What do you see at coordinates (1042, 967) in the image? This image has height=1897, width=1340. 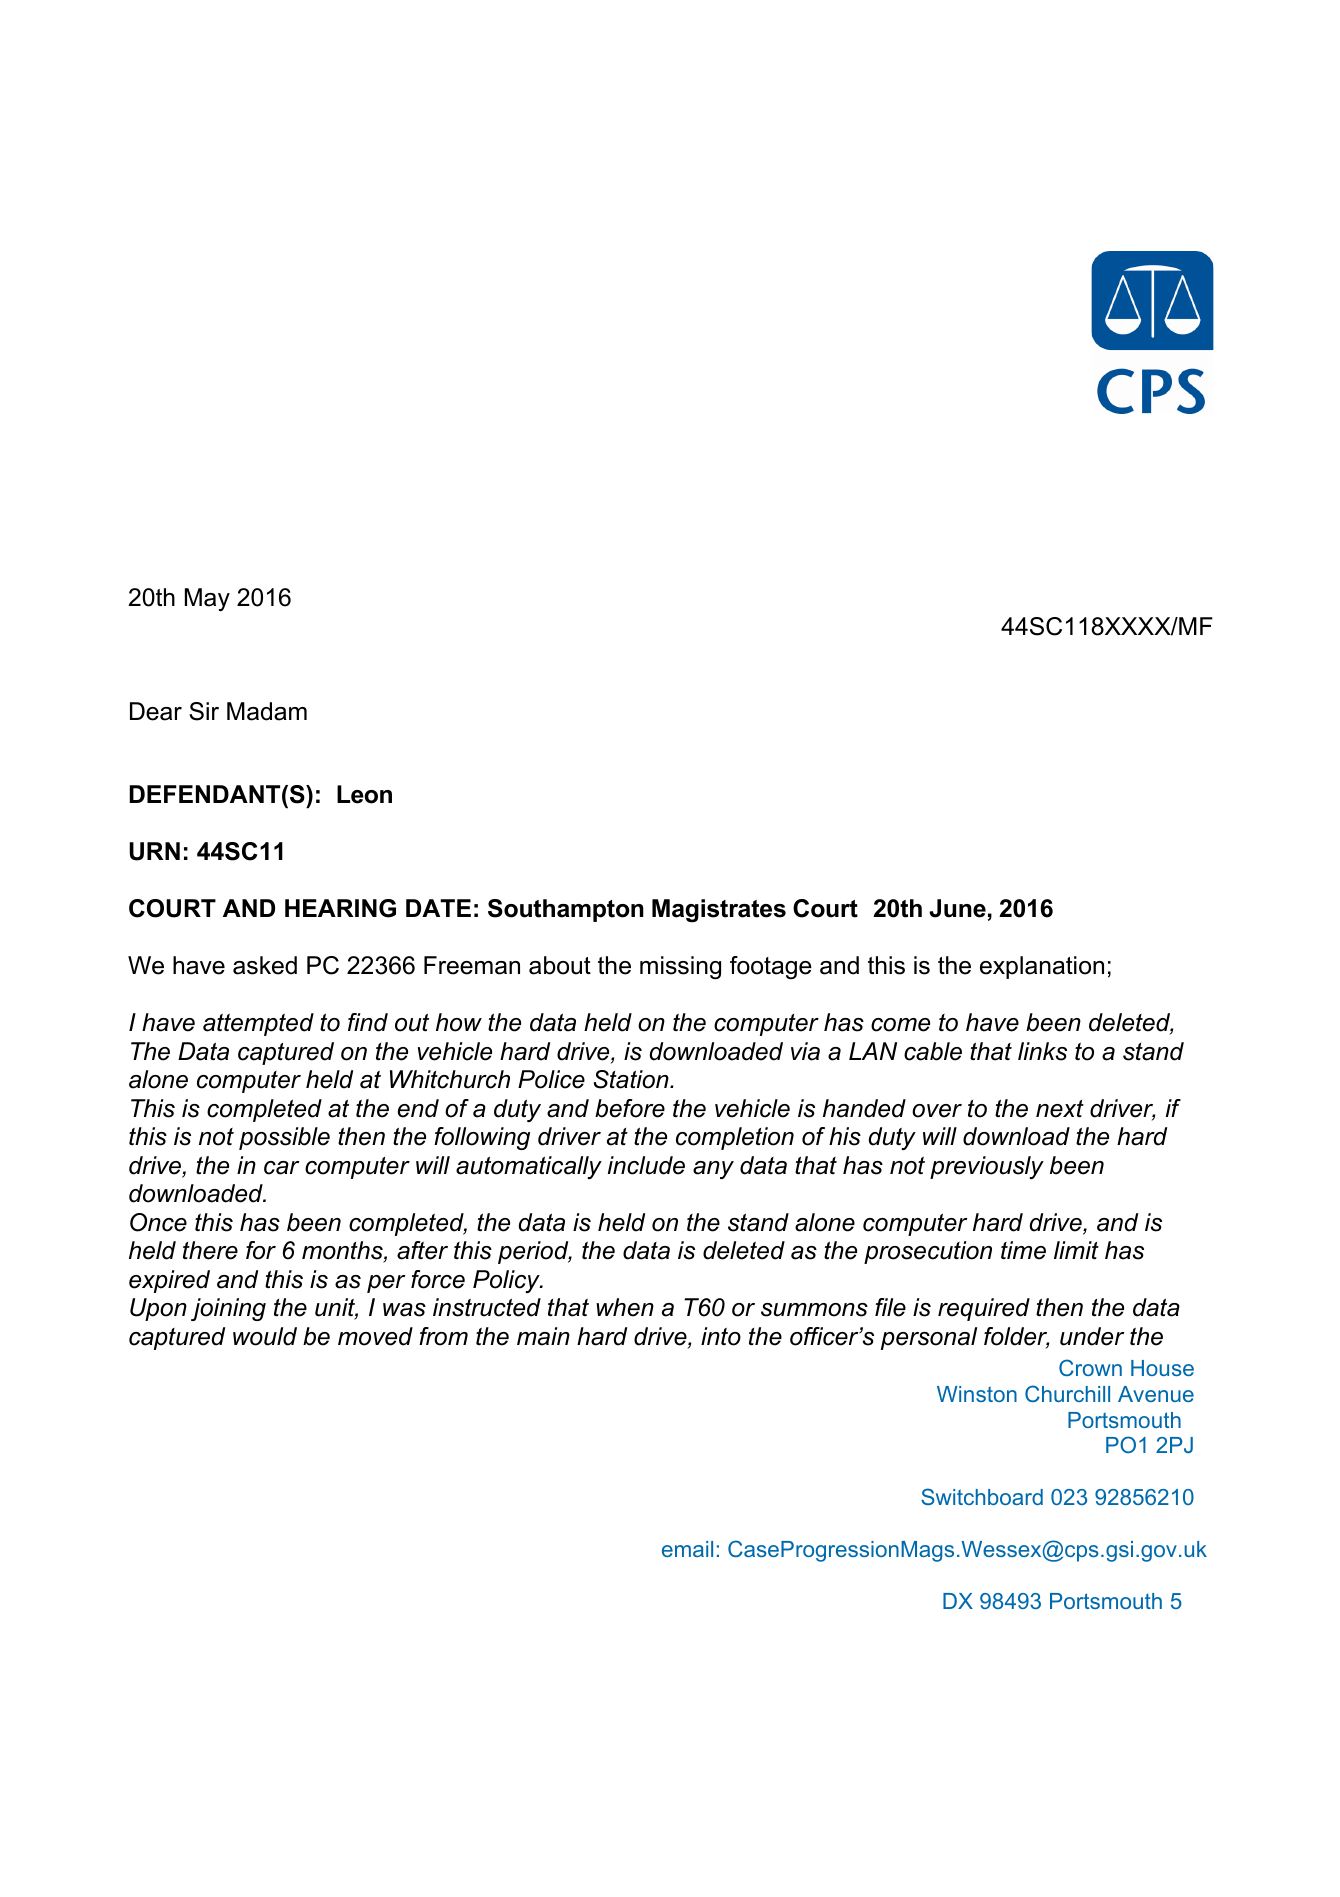 I see `explanation` at bounding box center [1042, 967].
